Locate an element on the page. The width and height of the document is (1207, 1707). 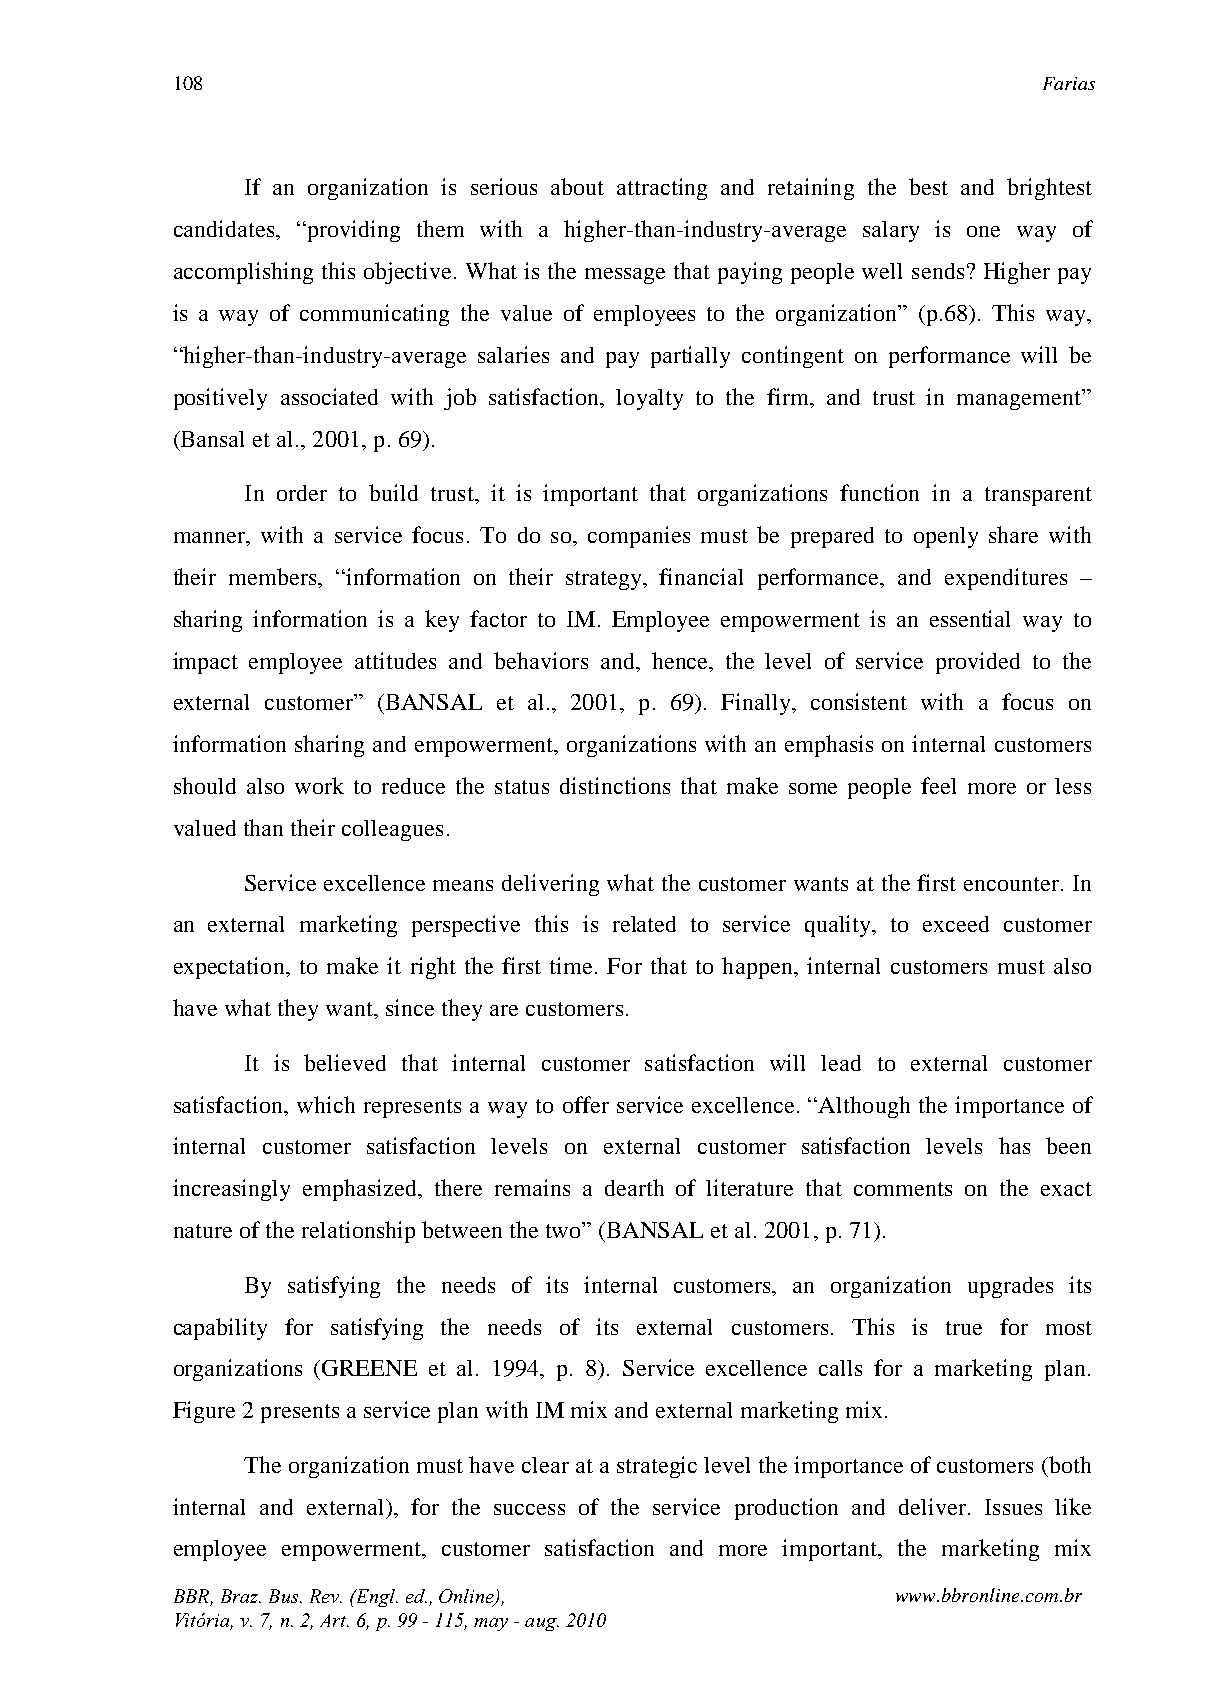
attracting is located at coordinates (662, 189).
